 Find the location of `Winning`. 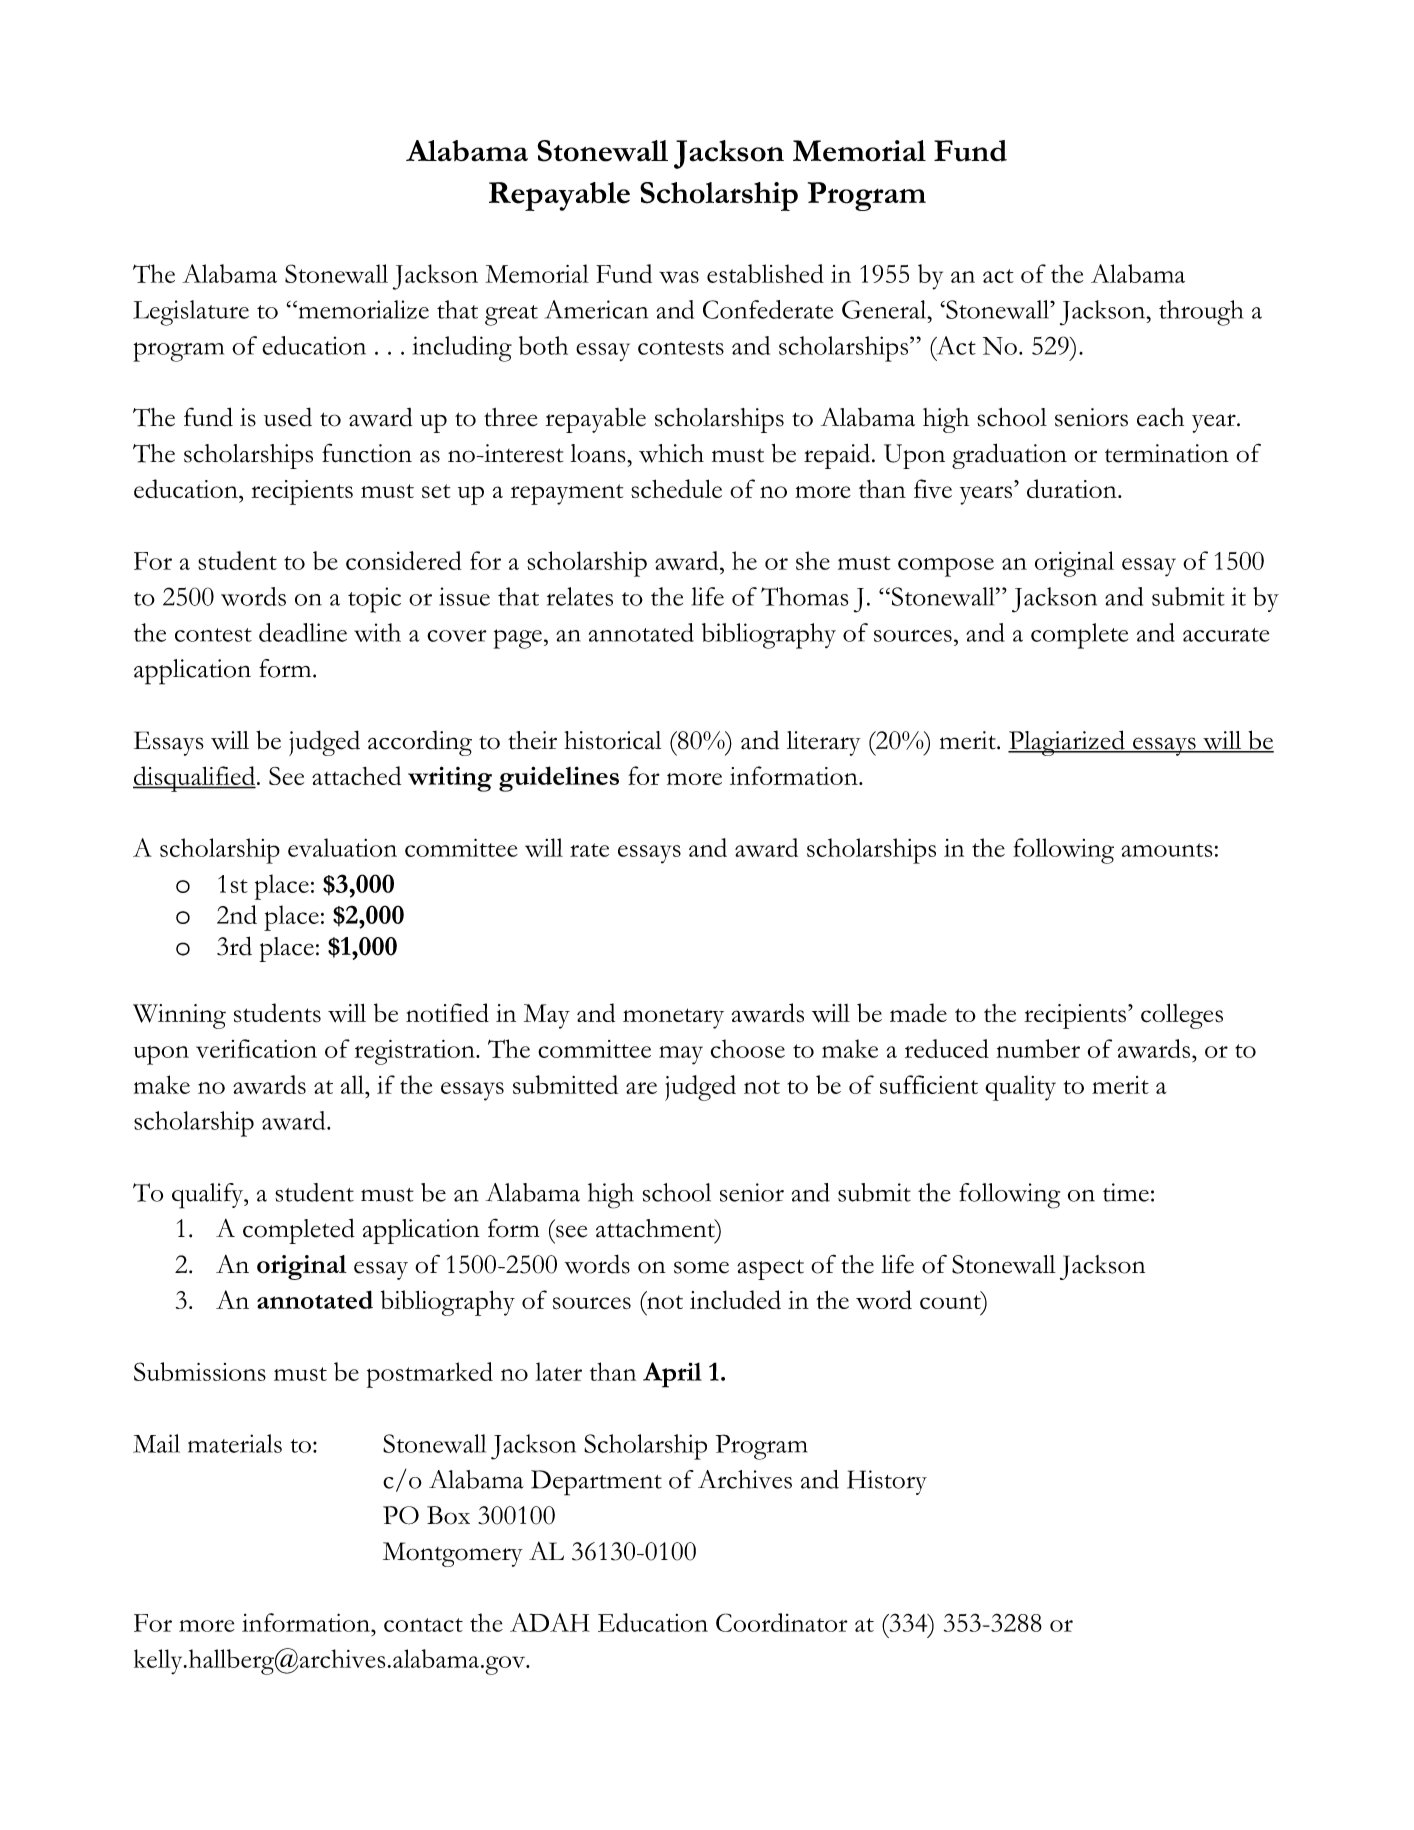

Winning is located at coordinates (179, 1016).
